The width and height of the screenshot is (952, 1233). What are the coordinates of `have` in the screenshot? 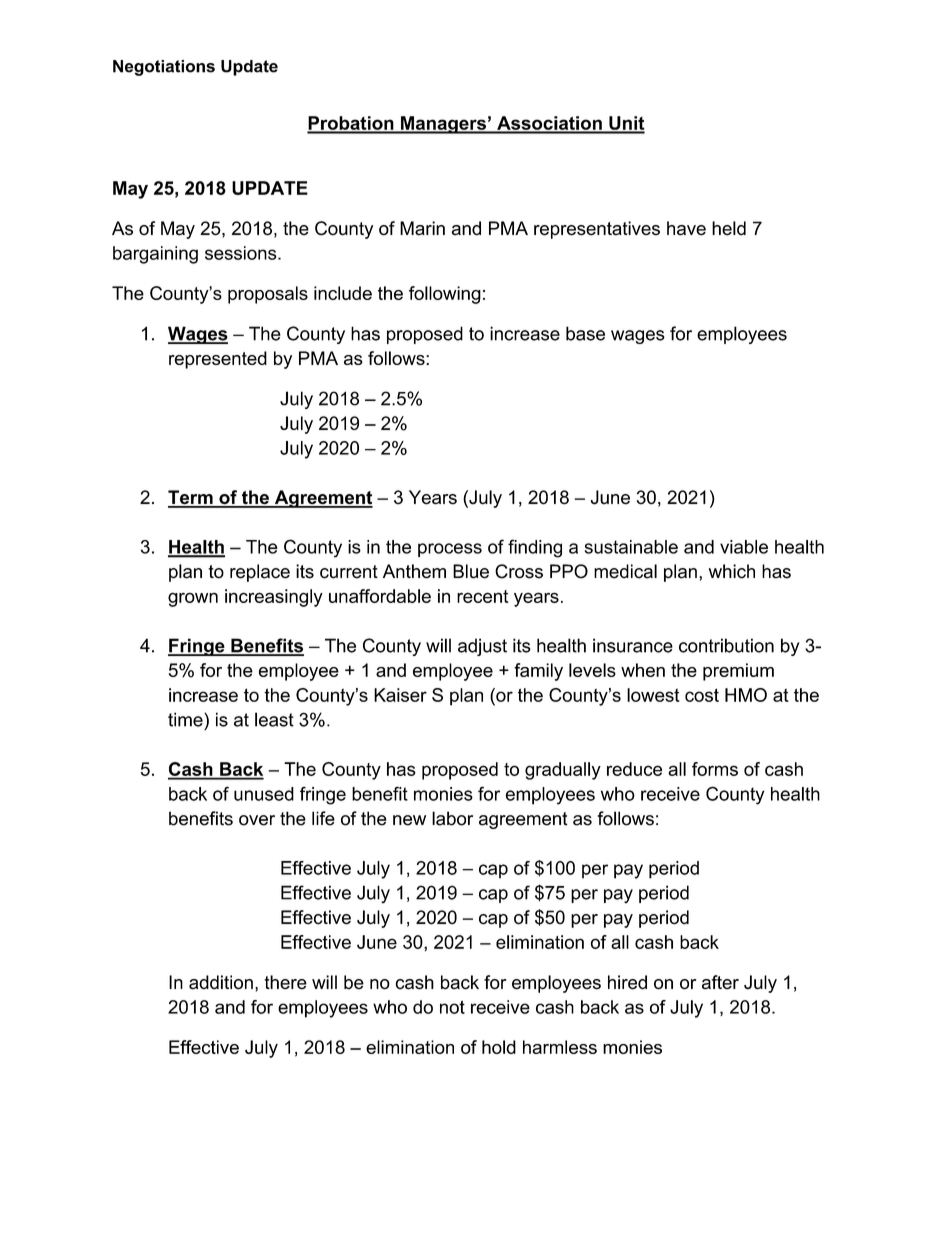 It's located at (686, 228).
